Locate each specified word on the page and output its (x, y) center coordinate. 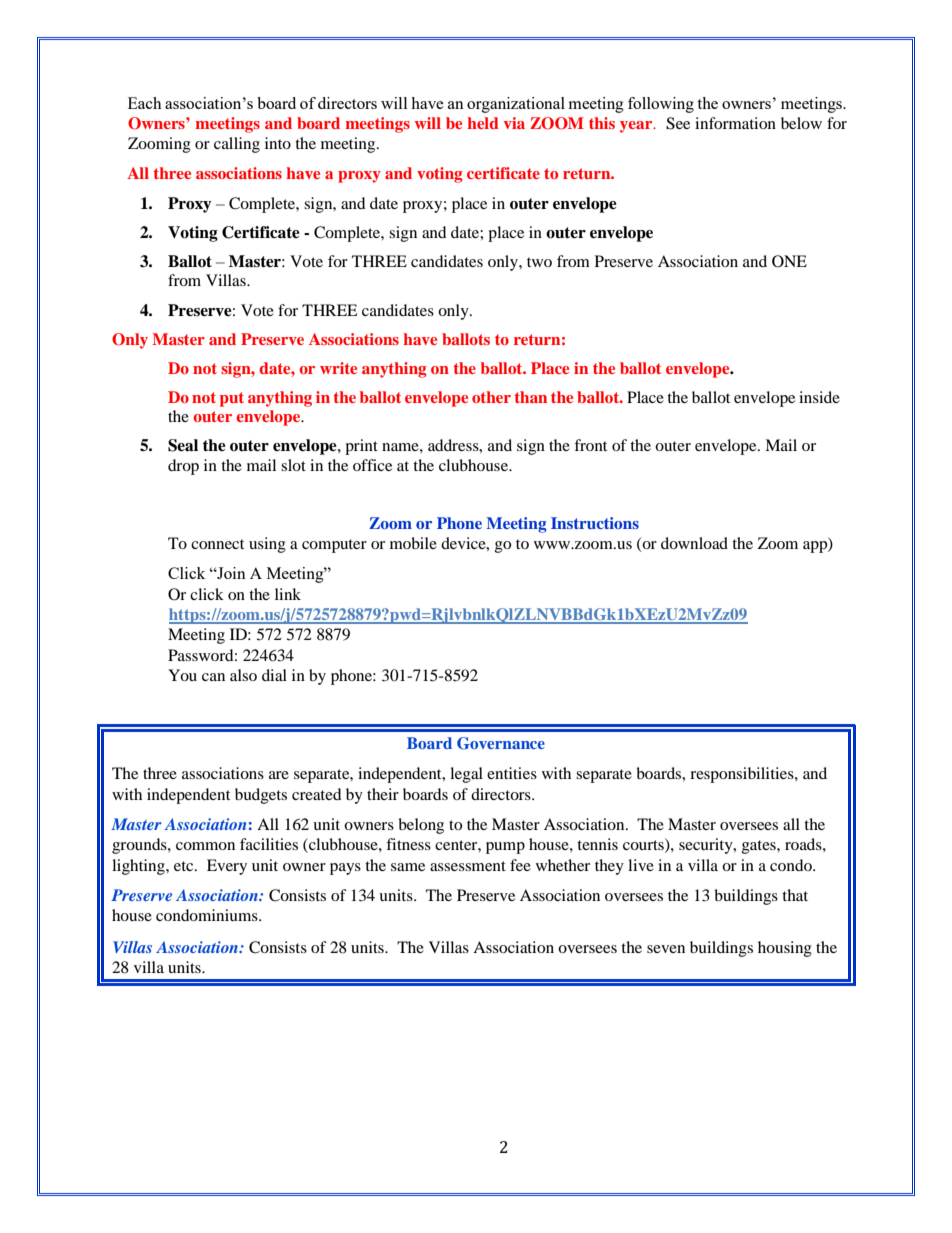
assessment (468, 866)
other (491, 397)
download (694, 543)
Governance (501, 743)
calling (237, 145)
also (243, 675)
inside (819, 397)
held (483, 123)
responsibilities (743, 775)
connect (217, 544)
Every (227, 867)
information (735, 123)
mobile (413, 543)
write (338, 368)
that (795, 895)
